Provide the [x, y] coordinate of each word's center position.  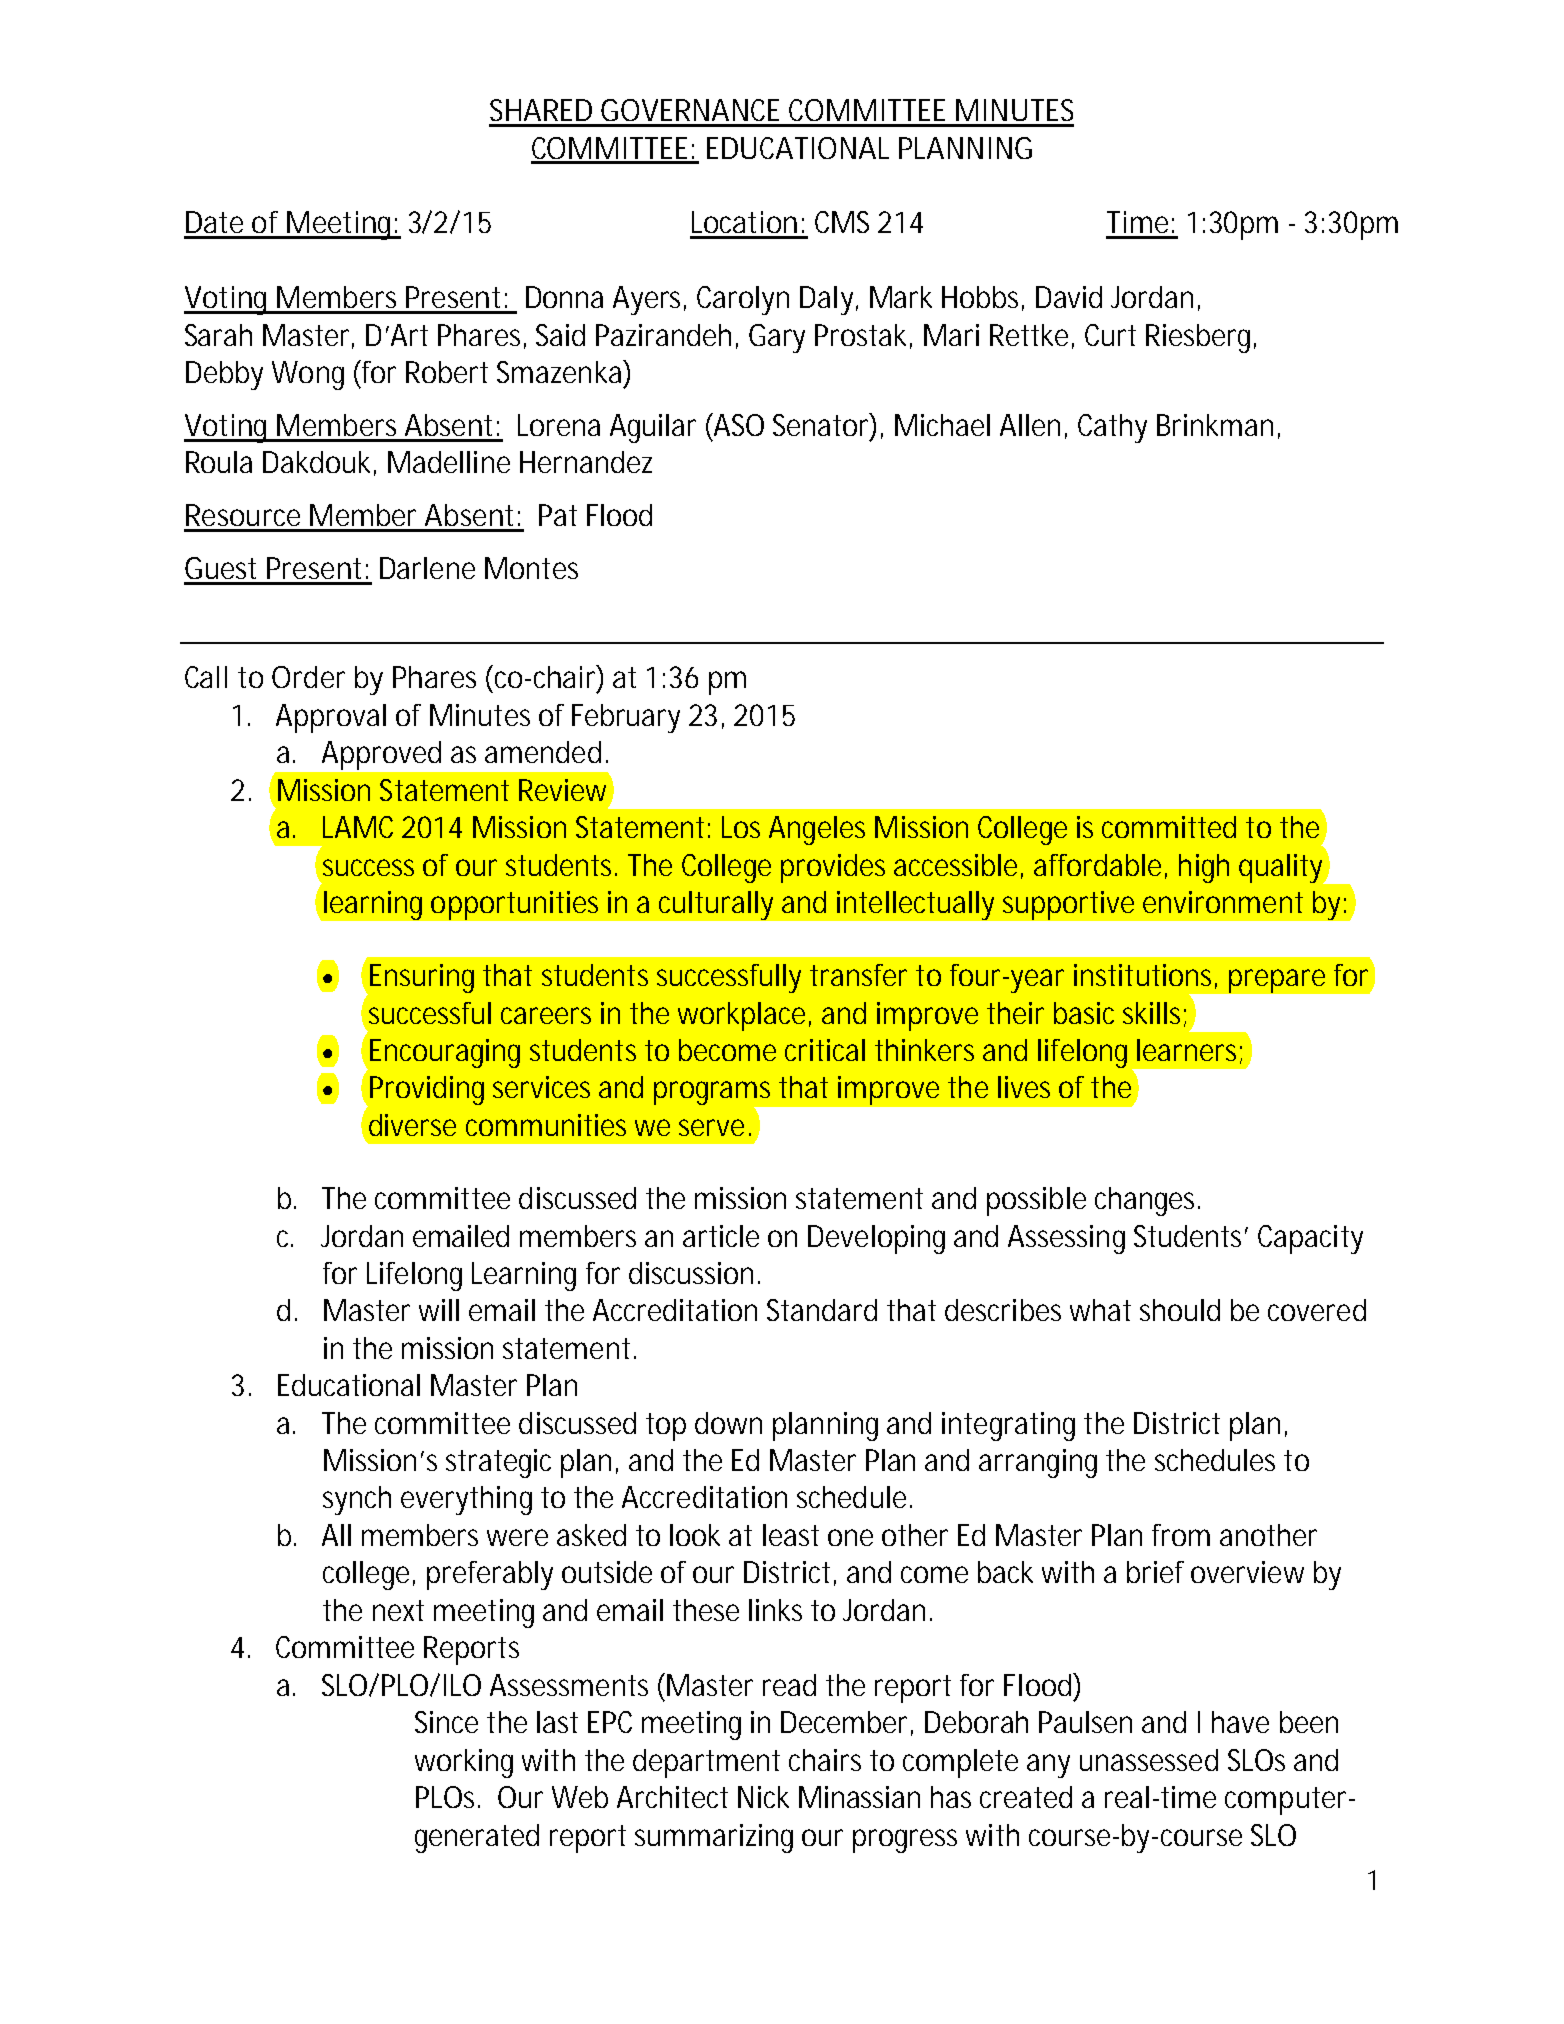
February [626, 718]
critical [825, 1050]
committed [1169, 827]
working [464, 1763]
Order [308, 677]
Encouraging [445, 1053]
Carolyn [743, 300]
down [728, 1423]
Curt [1110, 335]
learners [1189, 1051]
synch [357, 1500]
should [1180, 1310]
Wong [308, 375]
